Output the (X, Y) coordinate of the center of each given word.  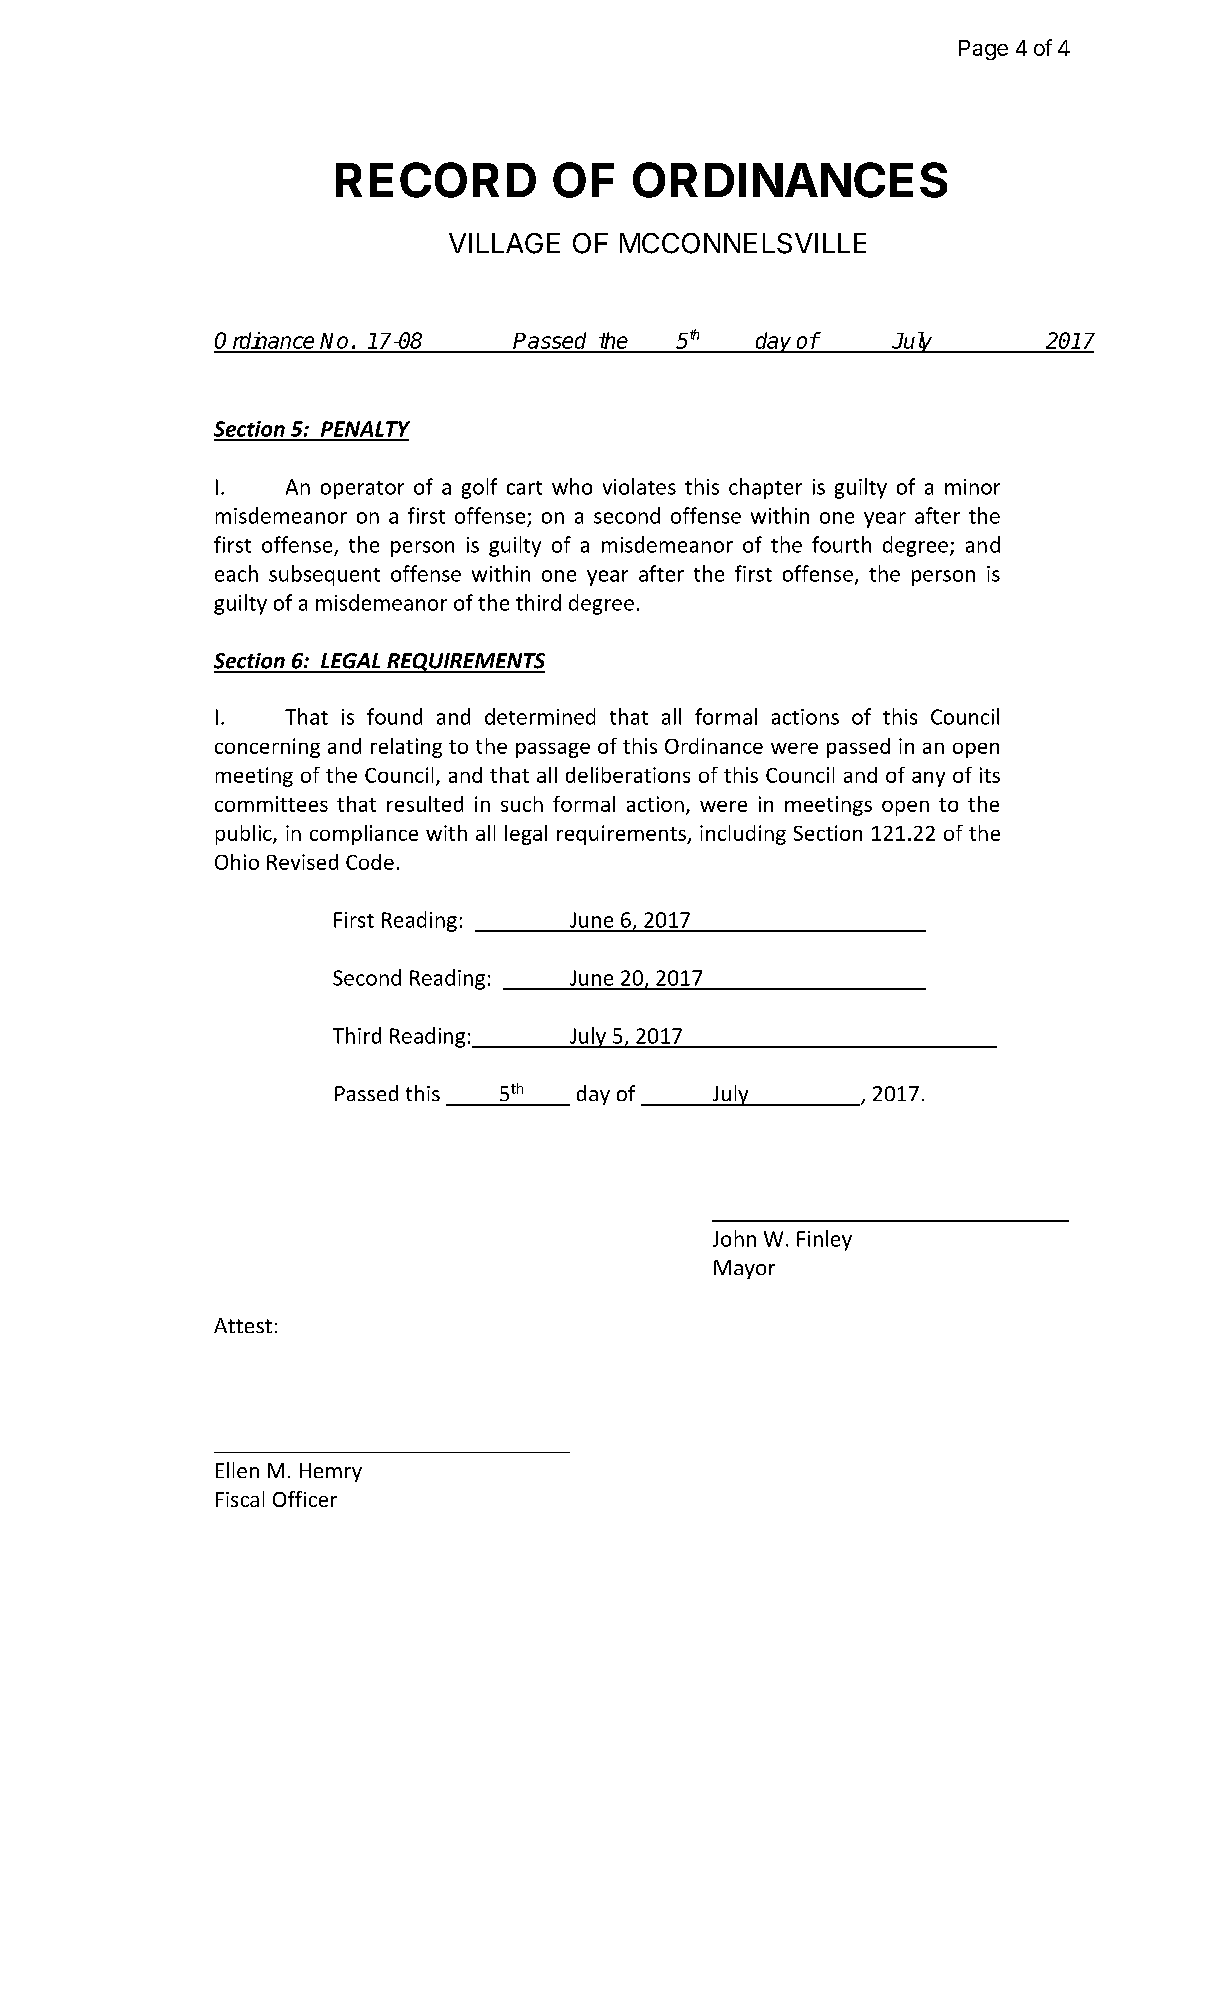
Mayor (744, 1269)
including (743, 835)
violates (639, 486)
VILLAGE (504, 243)
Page (983, 50)
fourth (841, 544)
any (928, 779)
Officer (305, 1499)
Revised (302, 862)
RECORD (436, 180)
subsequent (324, 575)
